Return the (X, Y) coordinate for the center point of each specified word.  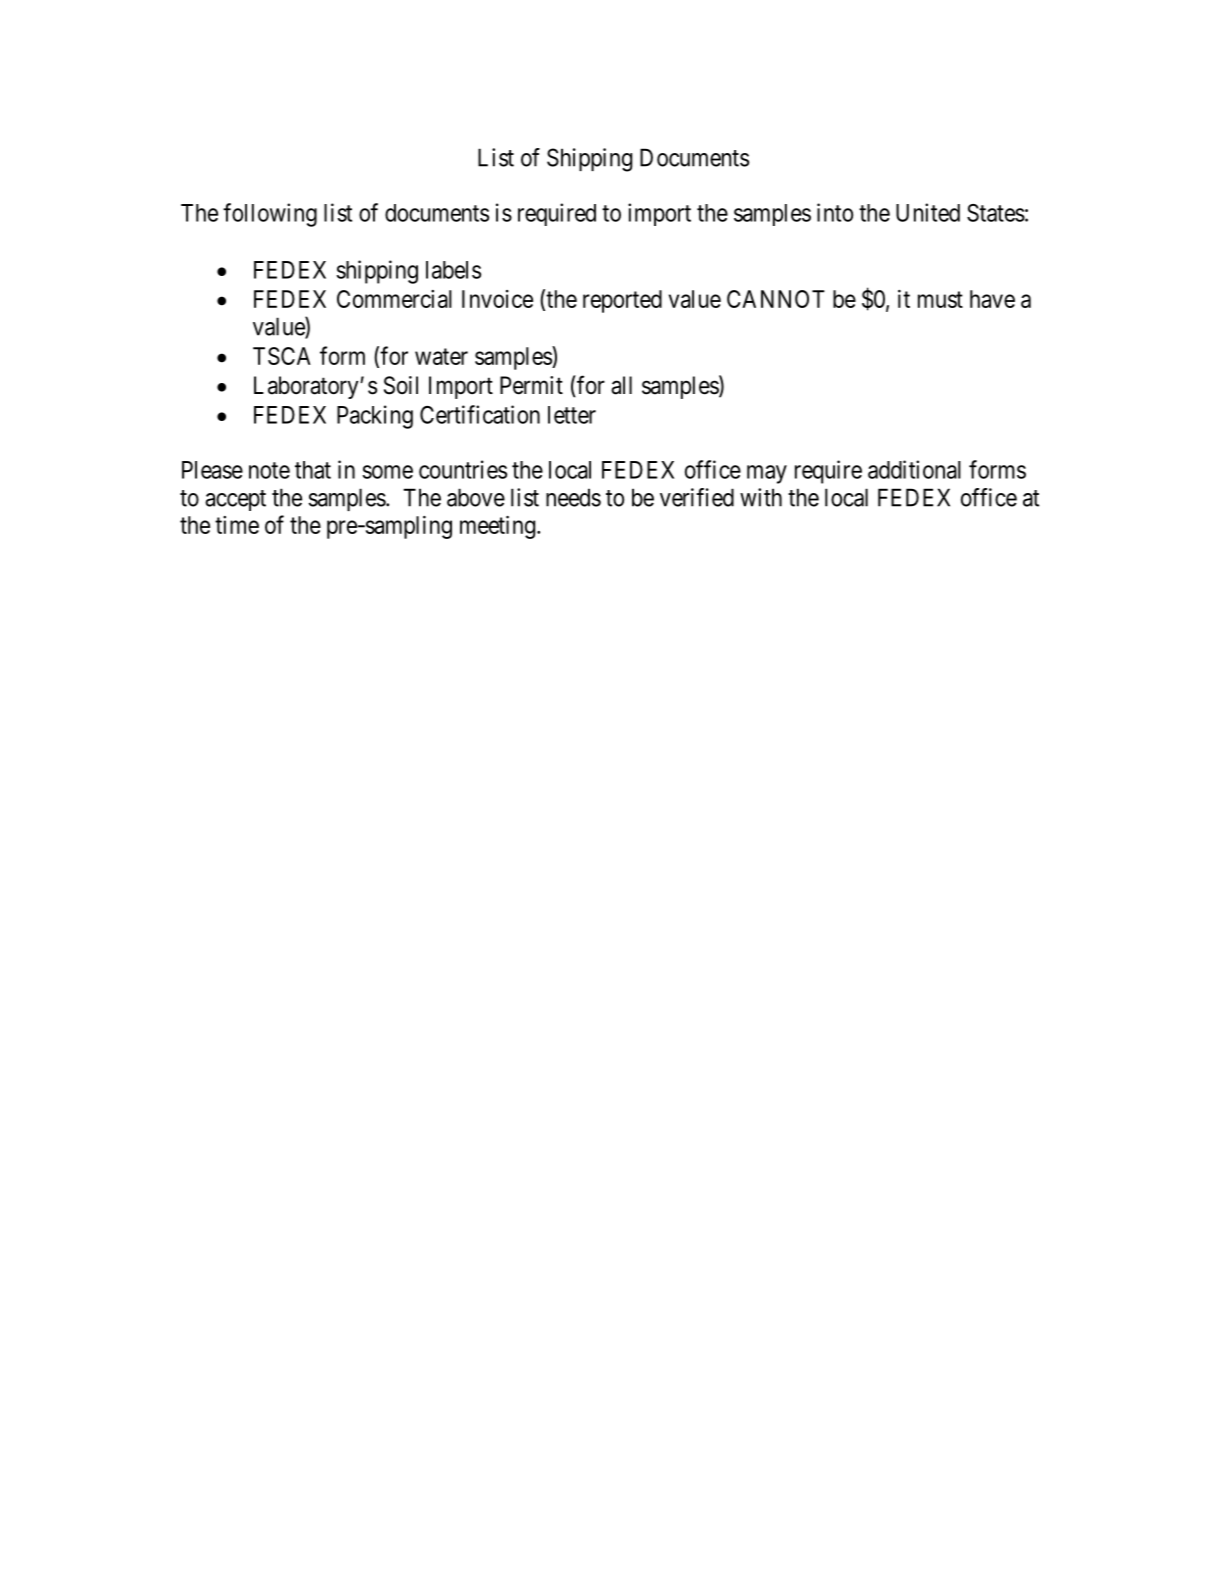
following (270, 215)
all (621, 385)
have (992, 299)
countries (463, 469)
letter (572, 415)
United (928, 212)
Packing (375, 417)
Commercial (394, 299)
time (237, 525)
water (441, 356)
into (835, 212)
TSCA (282, 356)
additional (914, 469)
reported (622, 301)
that (313, 470)
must (940, 299)
